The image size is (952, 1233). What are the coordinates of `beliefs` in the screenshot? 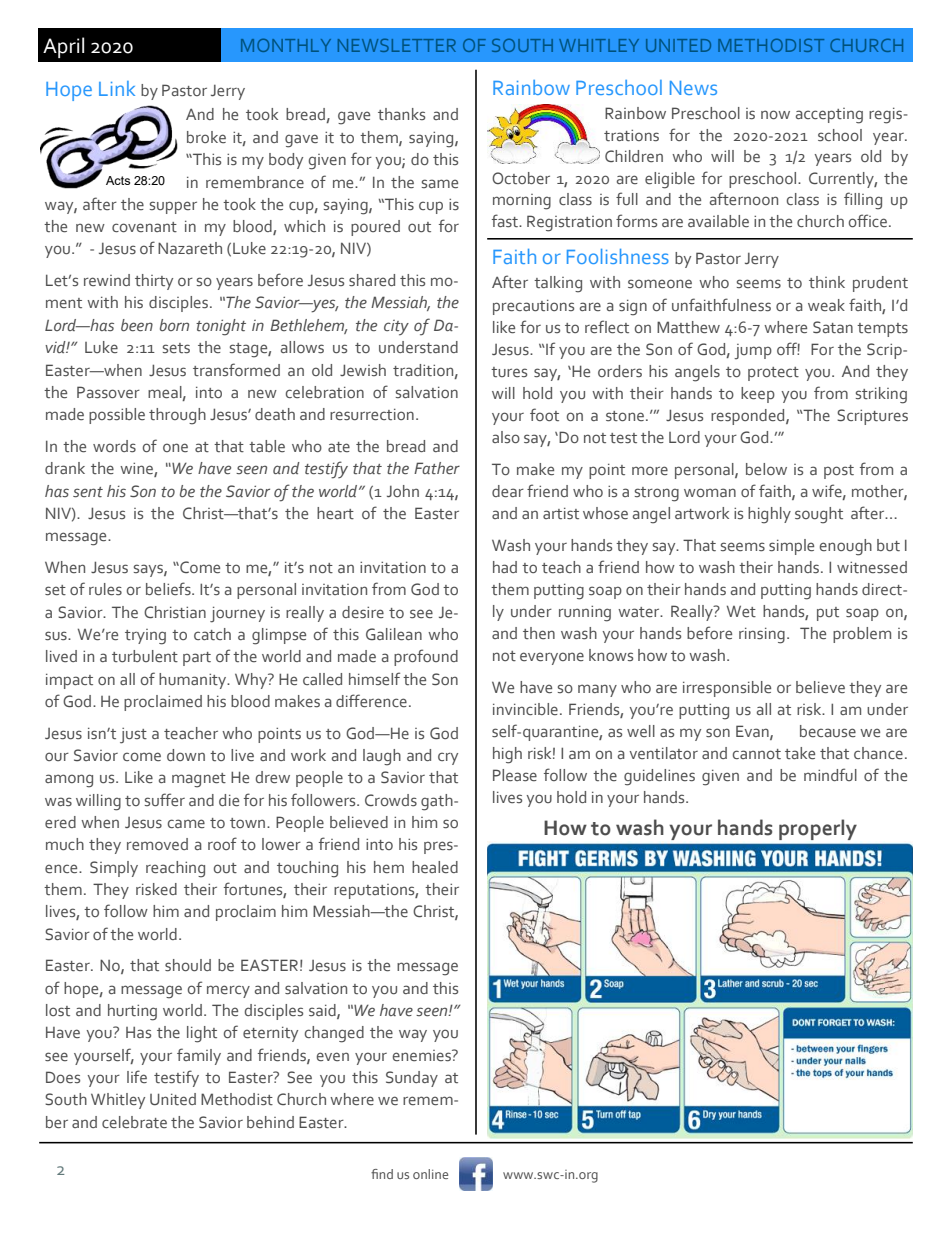 It's located at (169, 589).
